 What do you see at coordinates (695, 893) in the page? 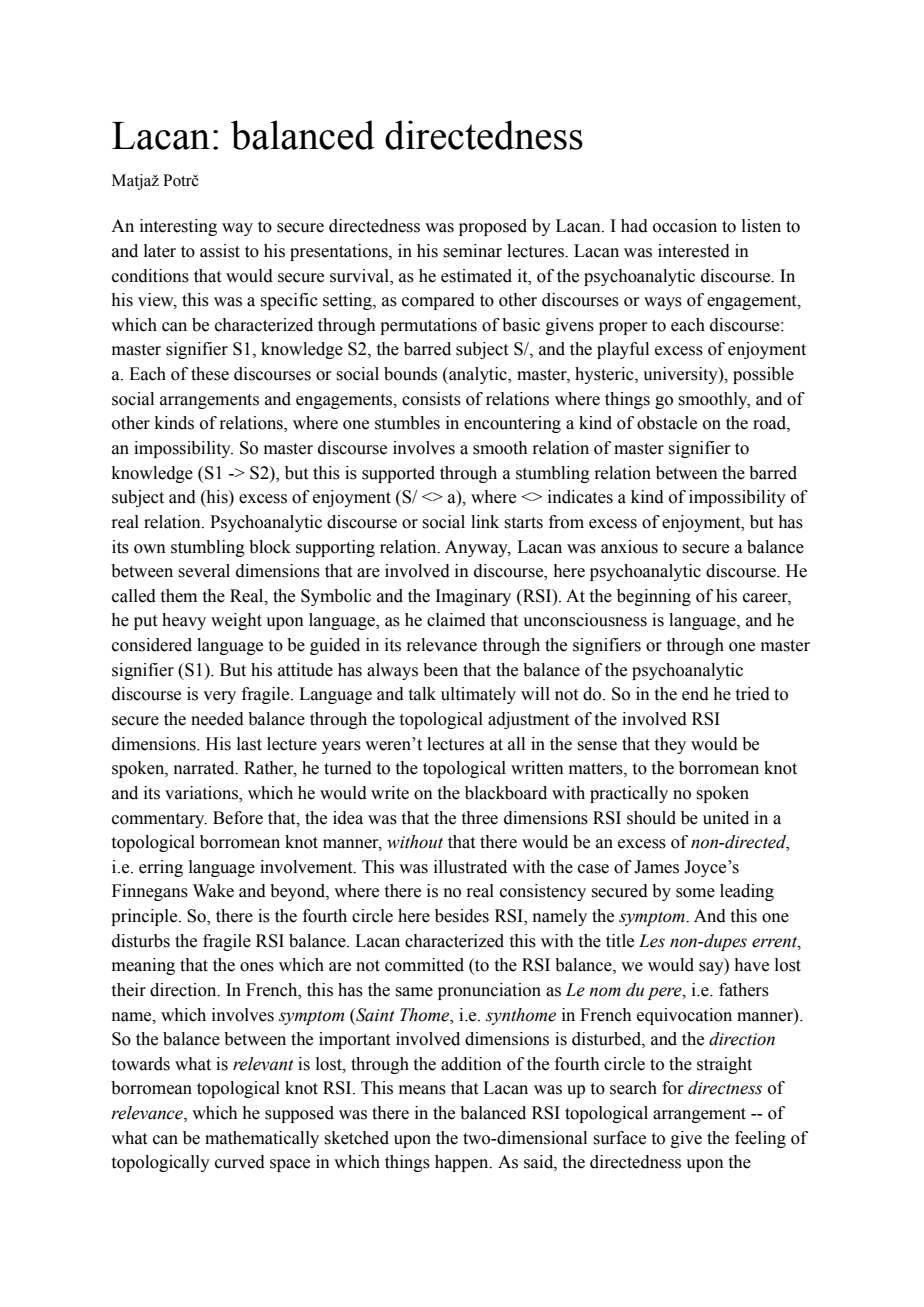
I see `some` at bounding box center [695, 893].
